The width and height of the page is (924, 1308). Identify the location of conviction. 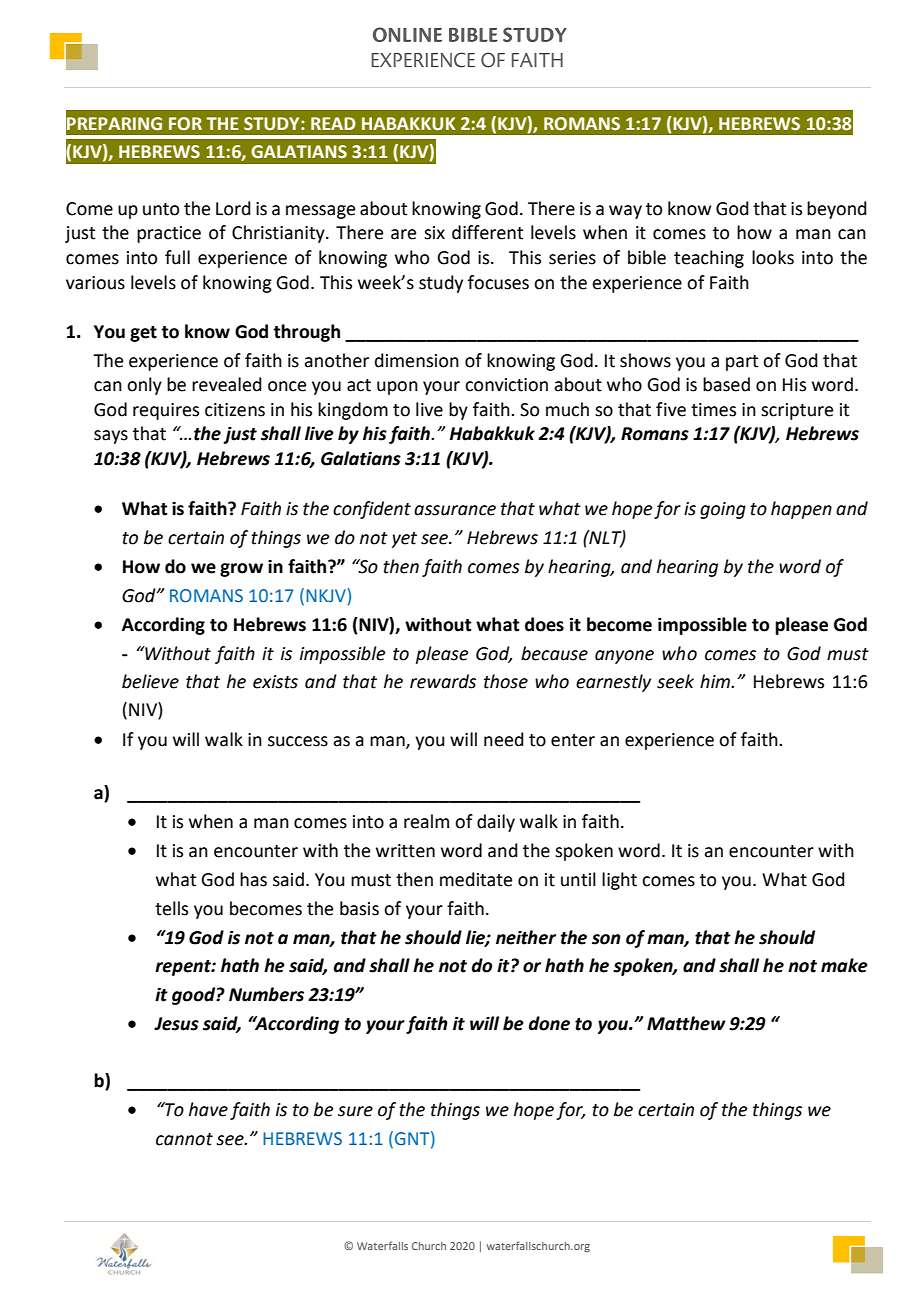
(506, 385).
